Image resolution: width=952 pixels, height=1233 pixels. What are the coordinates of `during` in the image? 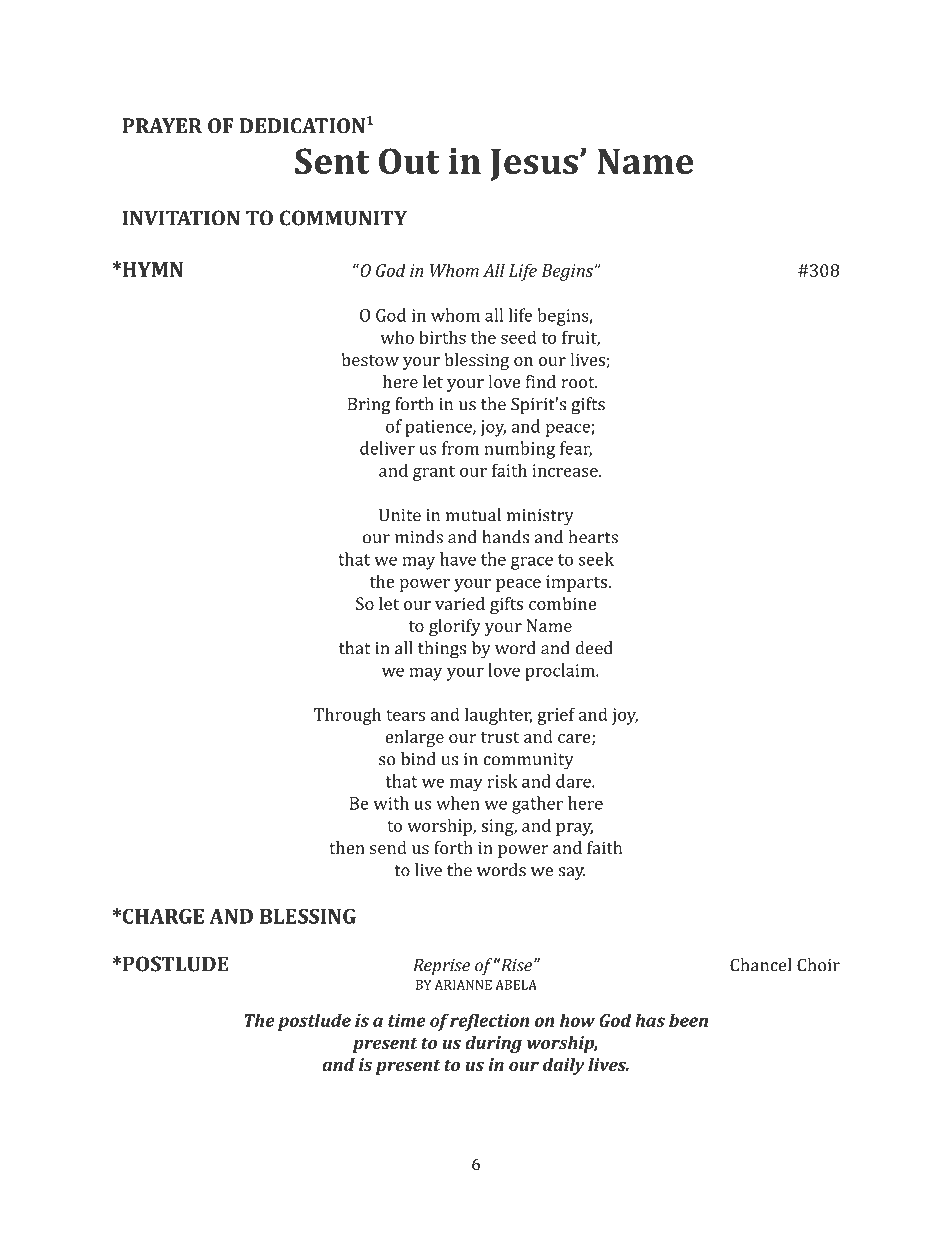 It's located at (493, 1044).
